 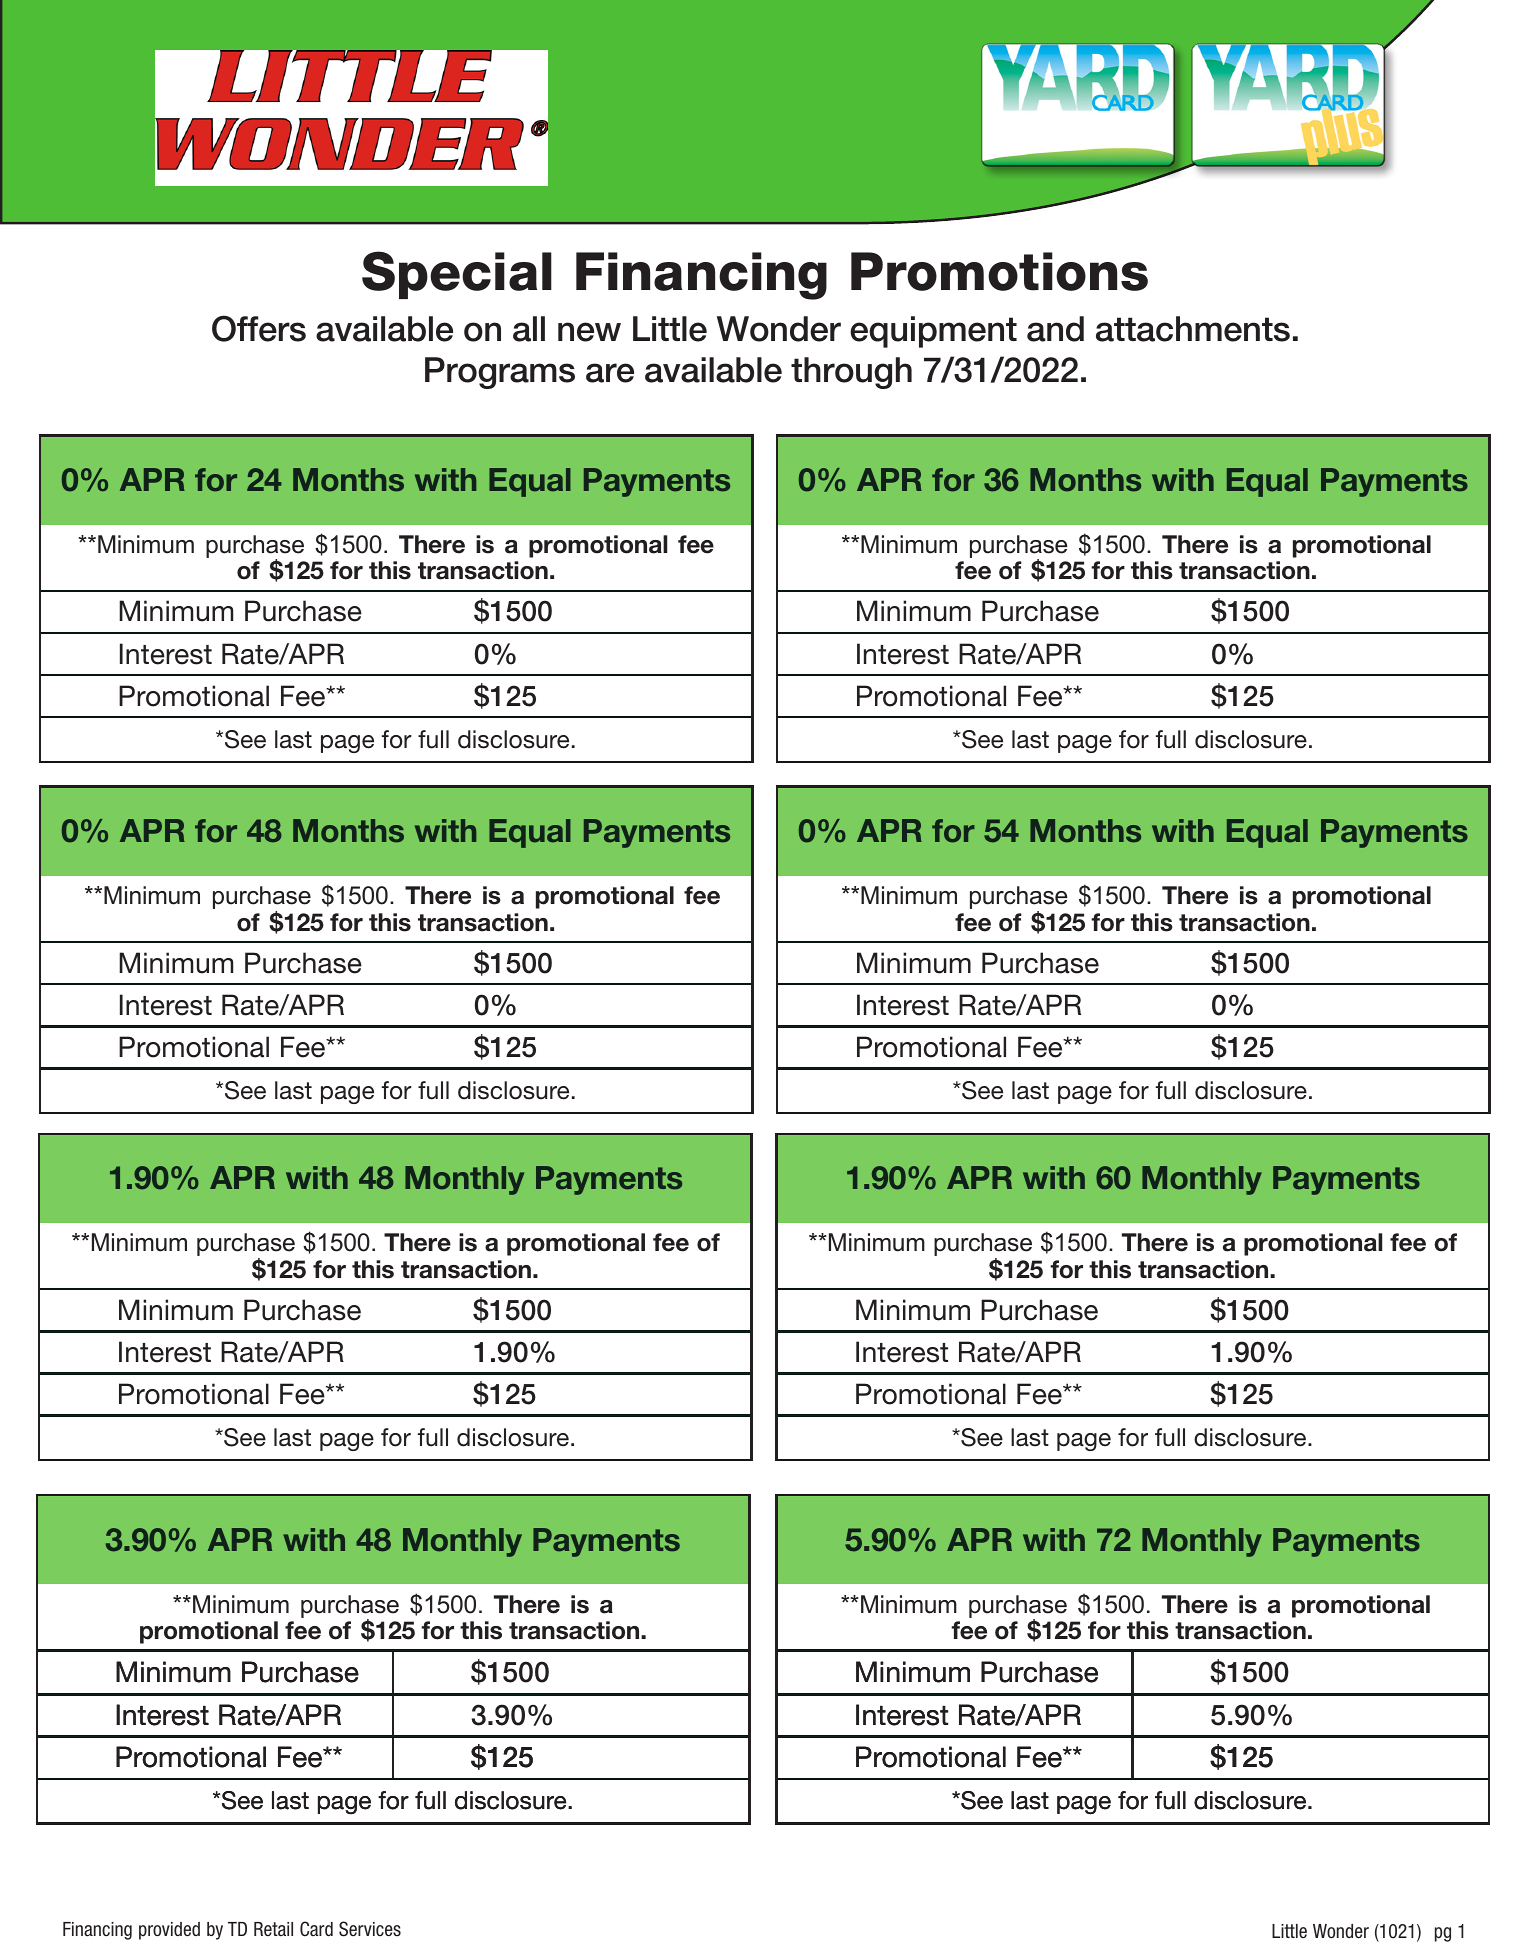 I want to click on are, so click(x=610, y=373).
